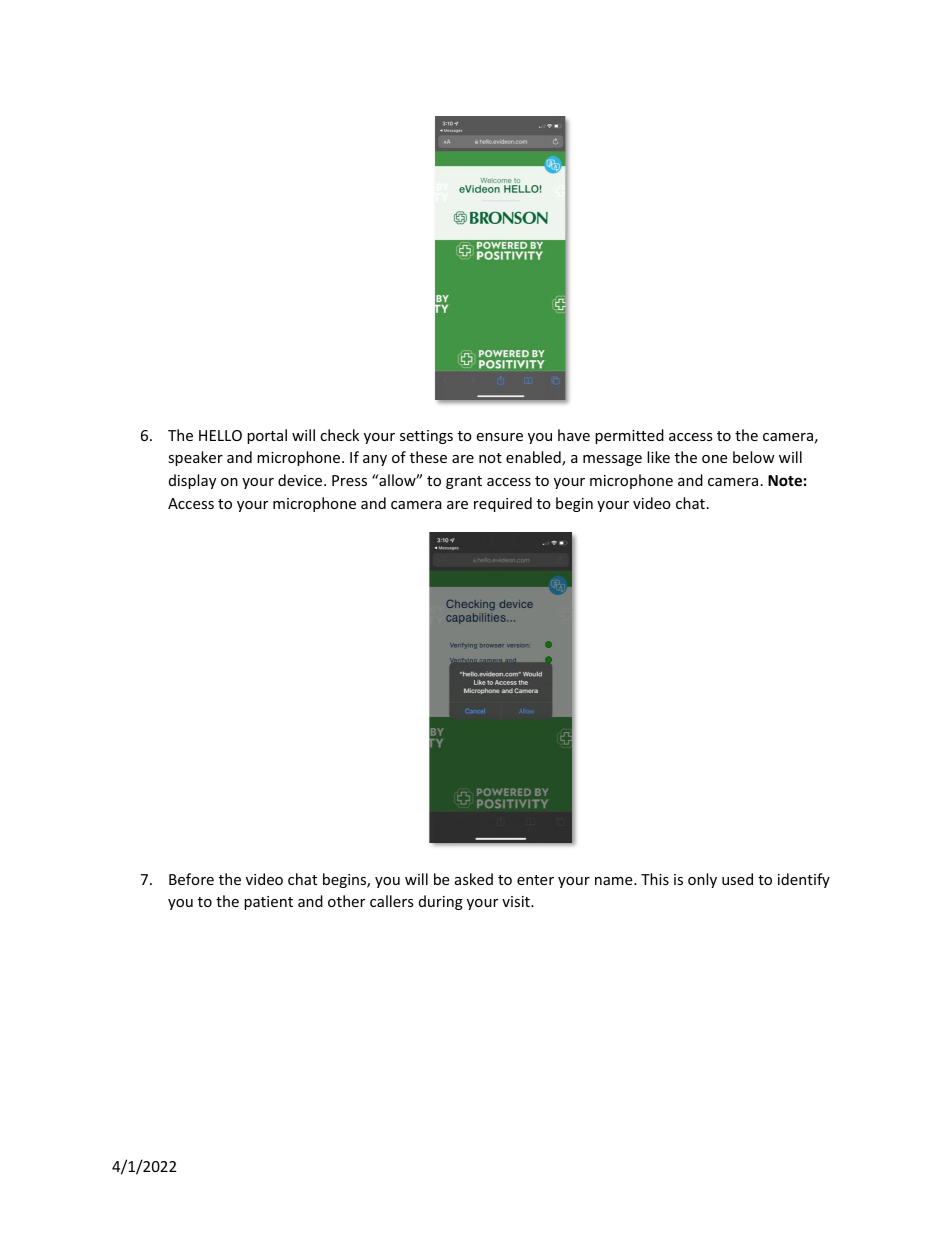 The width and height of the screenshot is (952, 1233). Describe the element at coordinates (474, 879) in the screenshot. I see `asked` at that location.
